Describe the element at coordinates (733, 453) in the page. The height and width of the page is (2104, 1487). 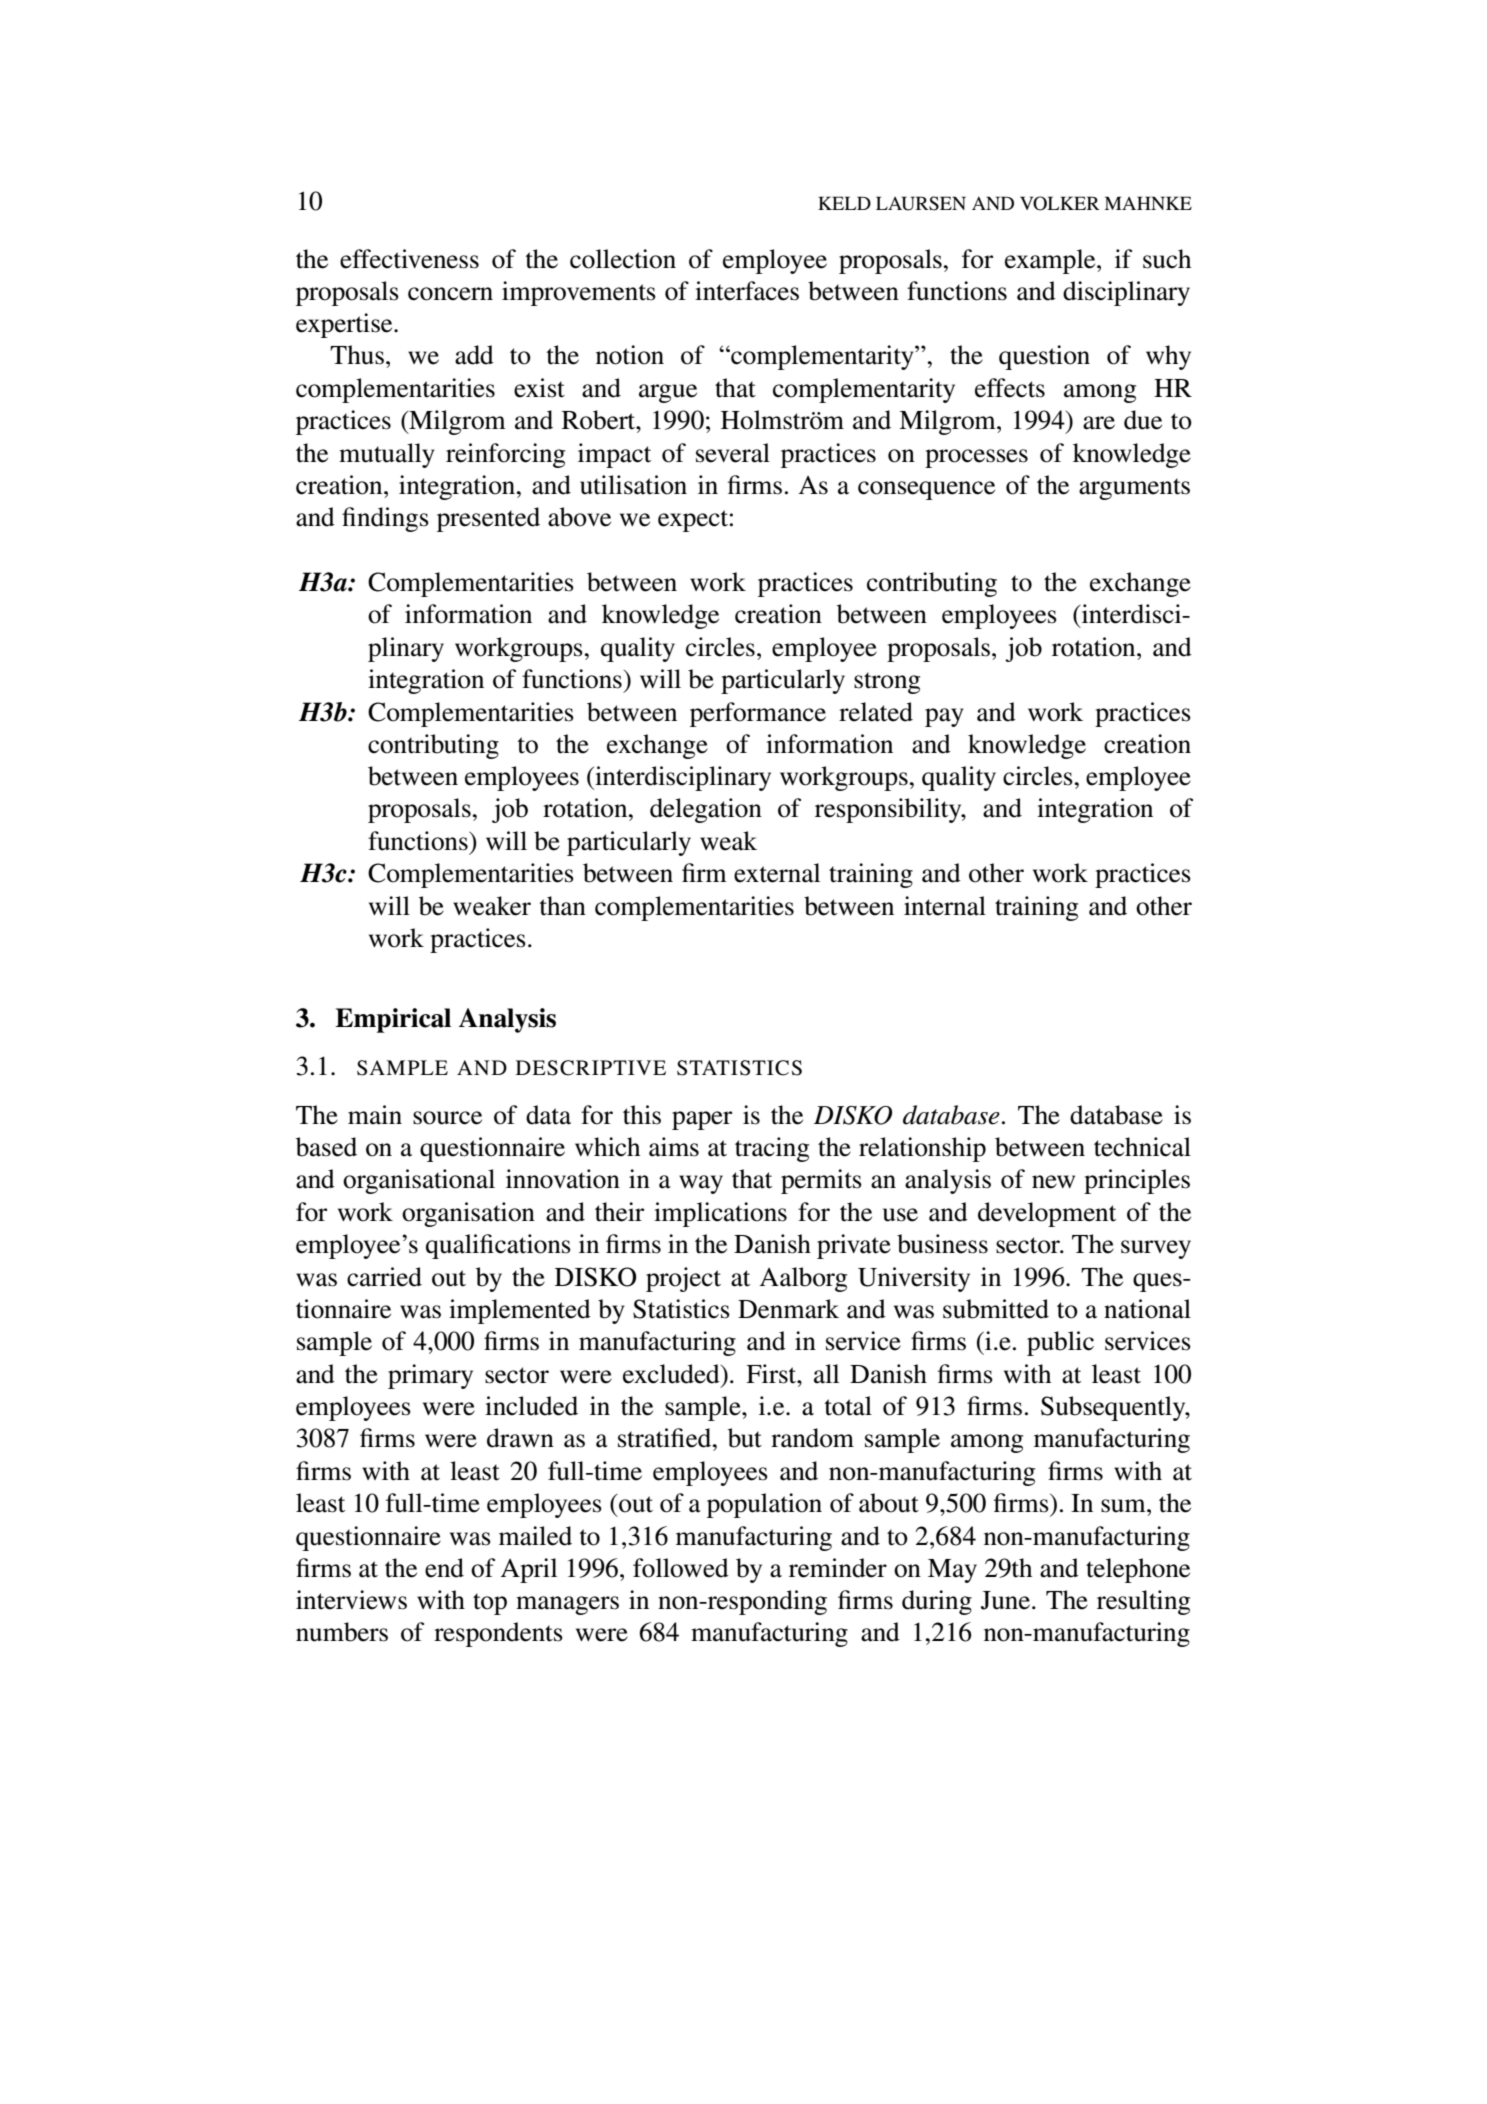
I see `several` at that location.
